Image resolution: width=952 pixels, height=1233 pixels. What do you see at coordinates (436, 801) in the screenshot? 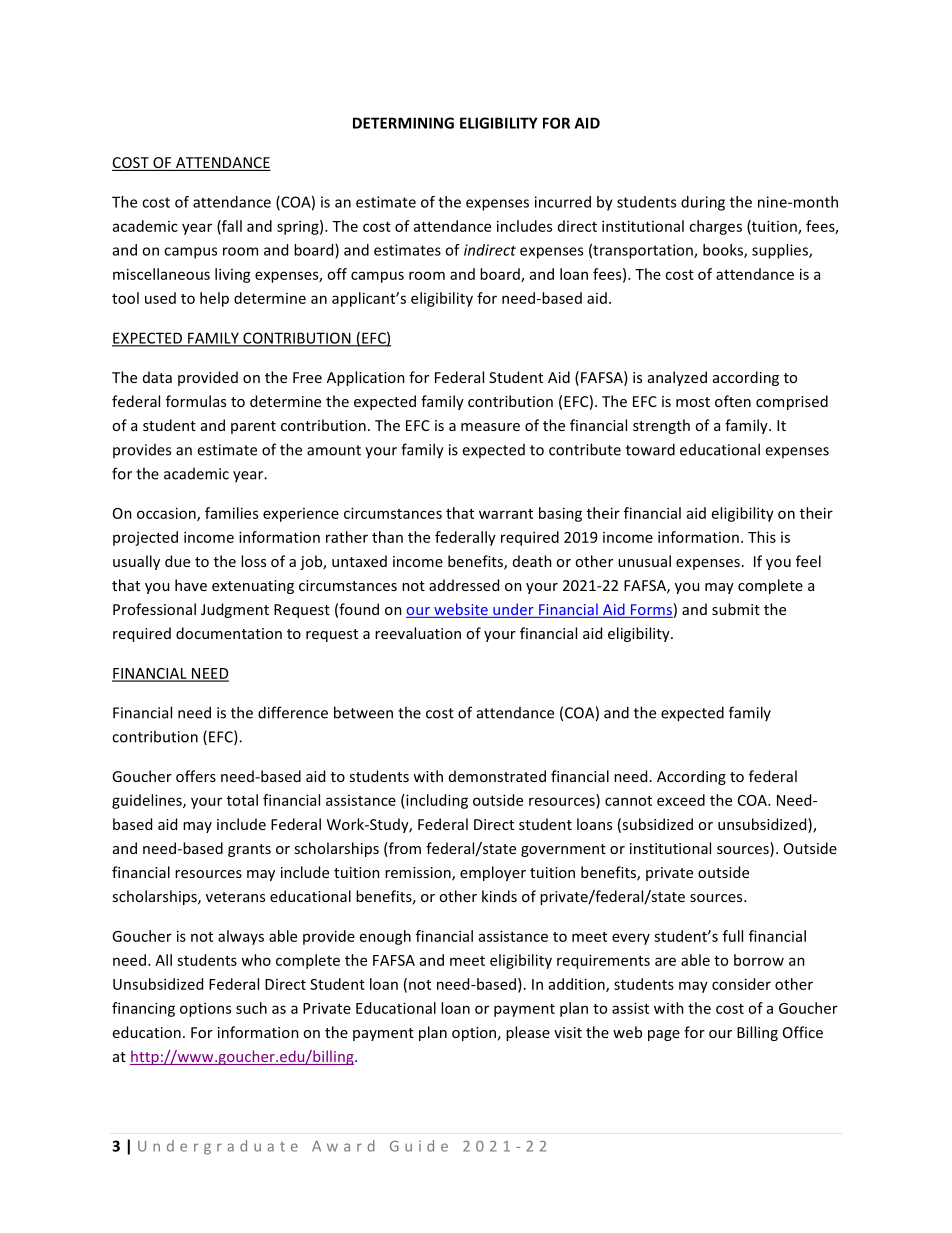
I see `including` at bounding box center [436, 801].
